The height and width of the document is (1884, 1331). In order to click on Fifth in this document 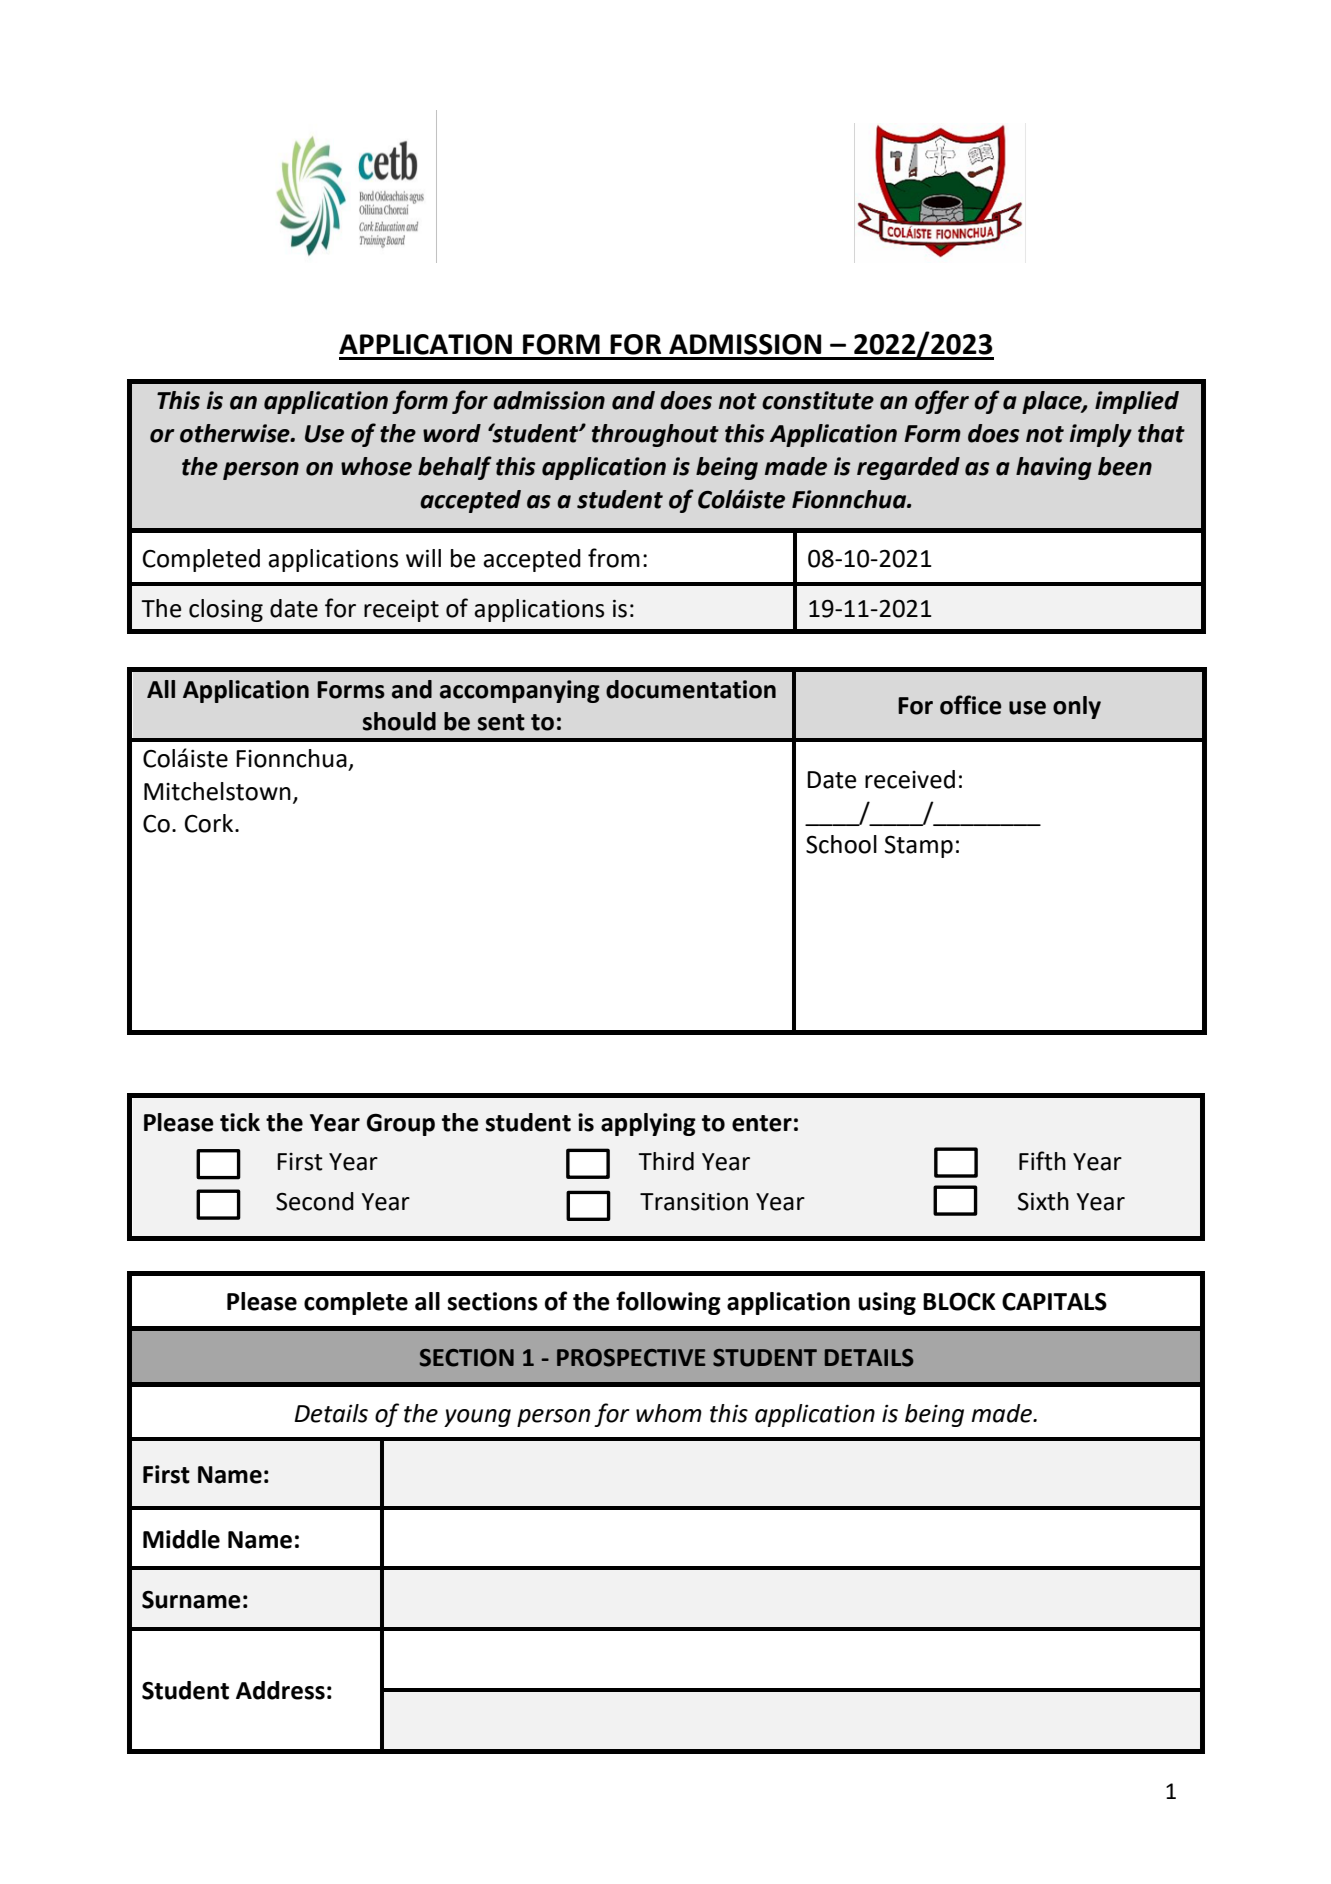, I will do `click(1042, 1161)`.
